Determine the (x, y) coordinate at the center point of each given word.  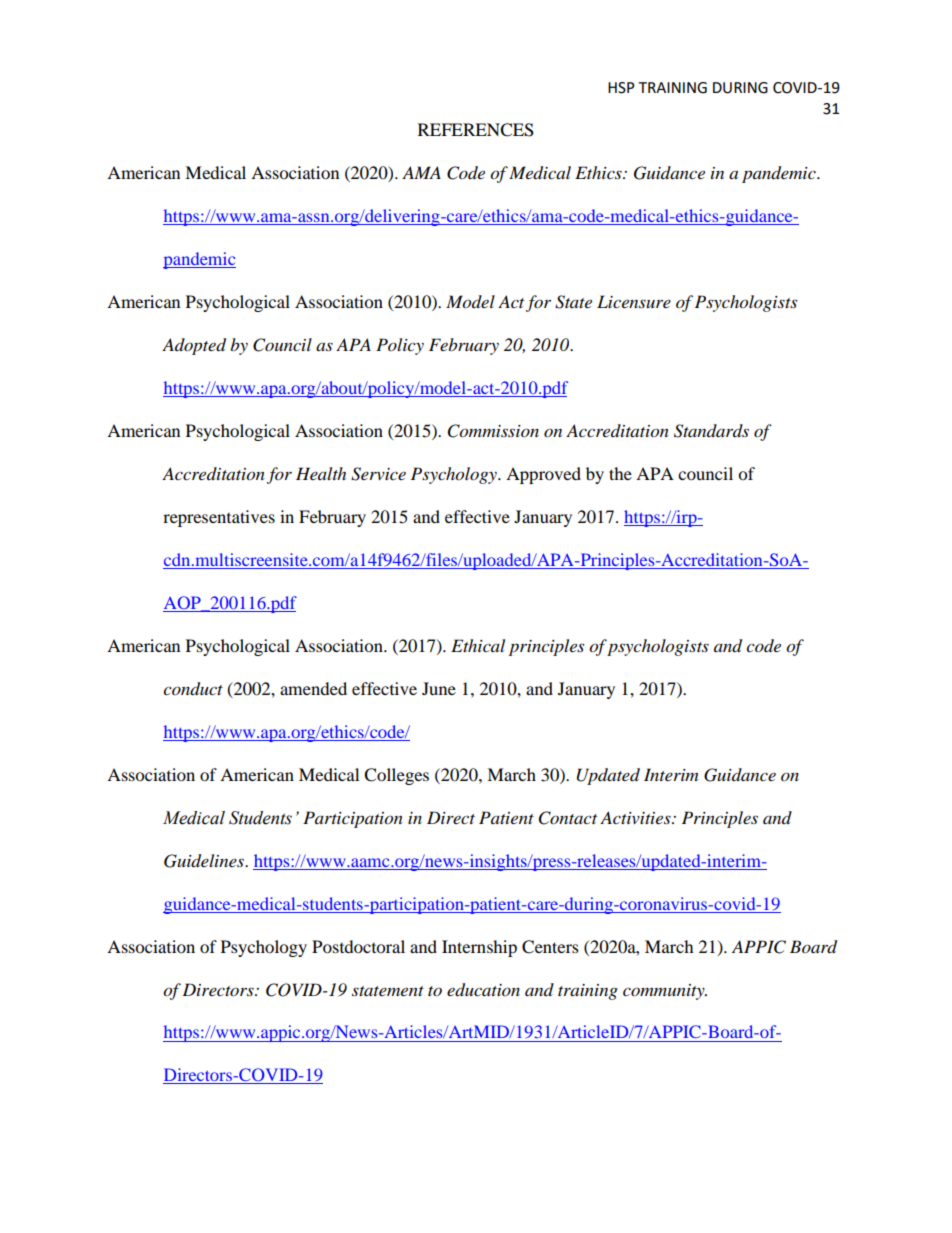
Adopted (194, 346)
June (439, 688)
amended (313, 688)
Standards (711, 431)
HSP (621, 88)
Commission (493, 431)
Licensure (634, 301)
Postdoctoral (358, 946)
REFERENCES (476, 130)
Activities (636, 817)
